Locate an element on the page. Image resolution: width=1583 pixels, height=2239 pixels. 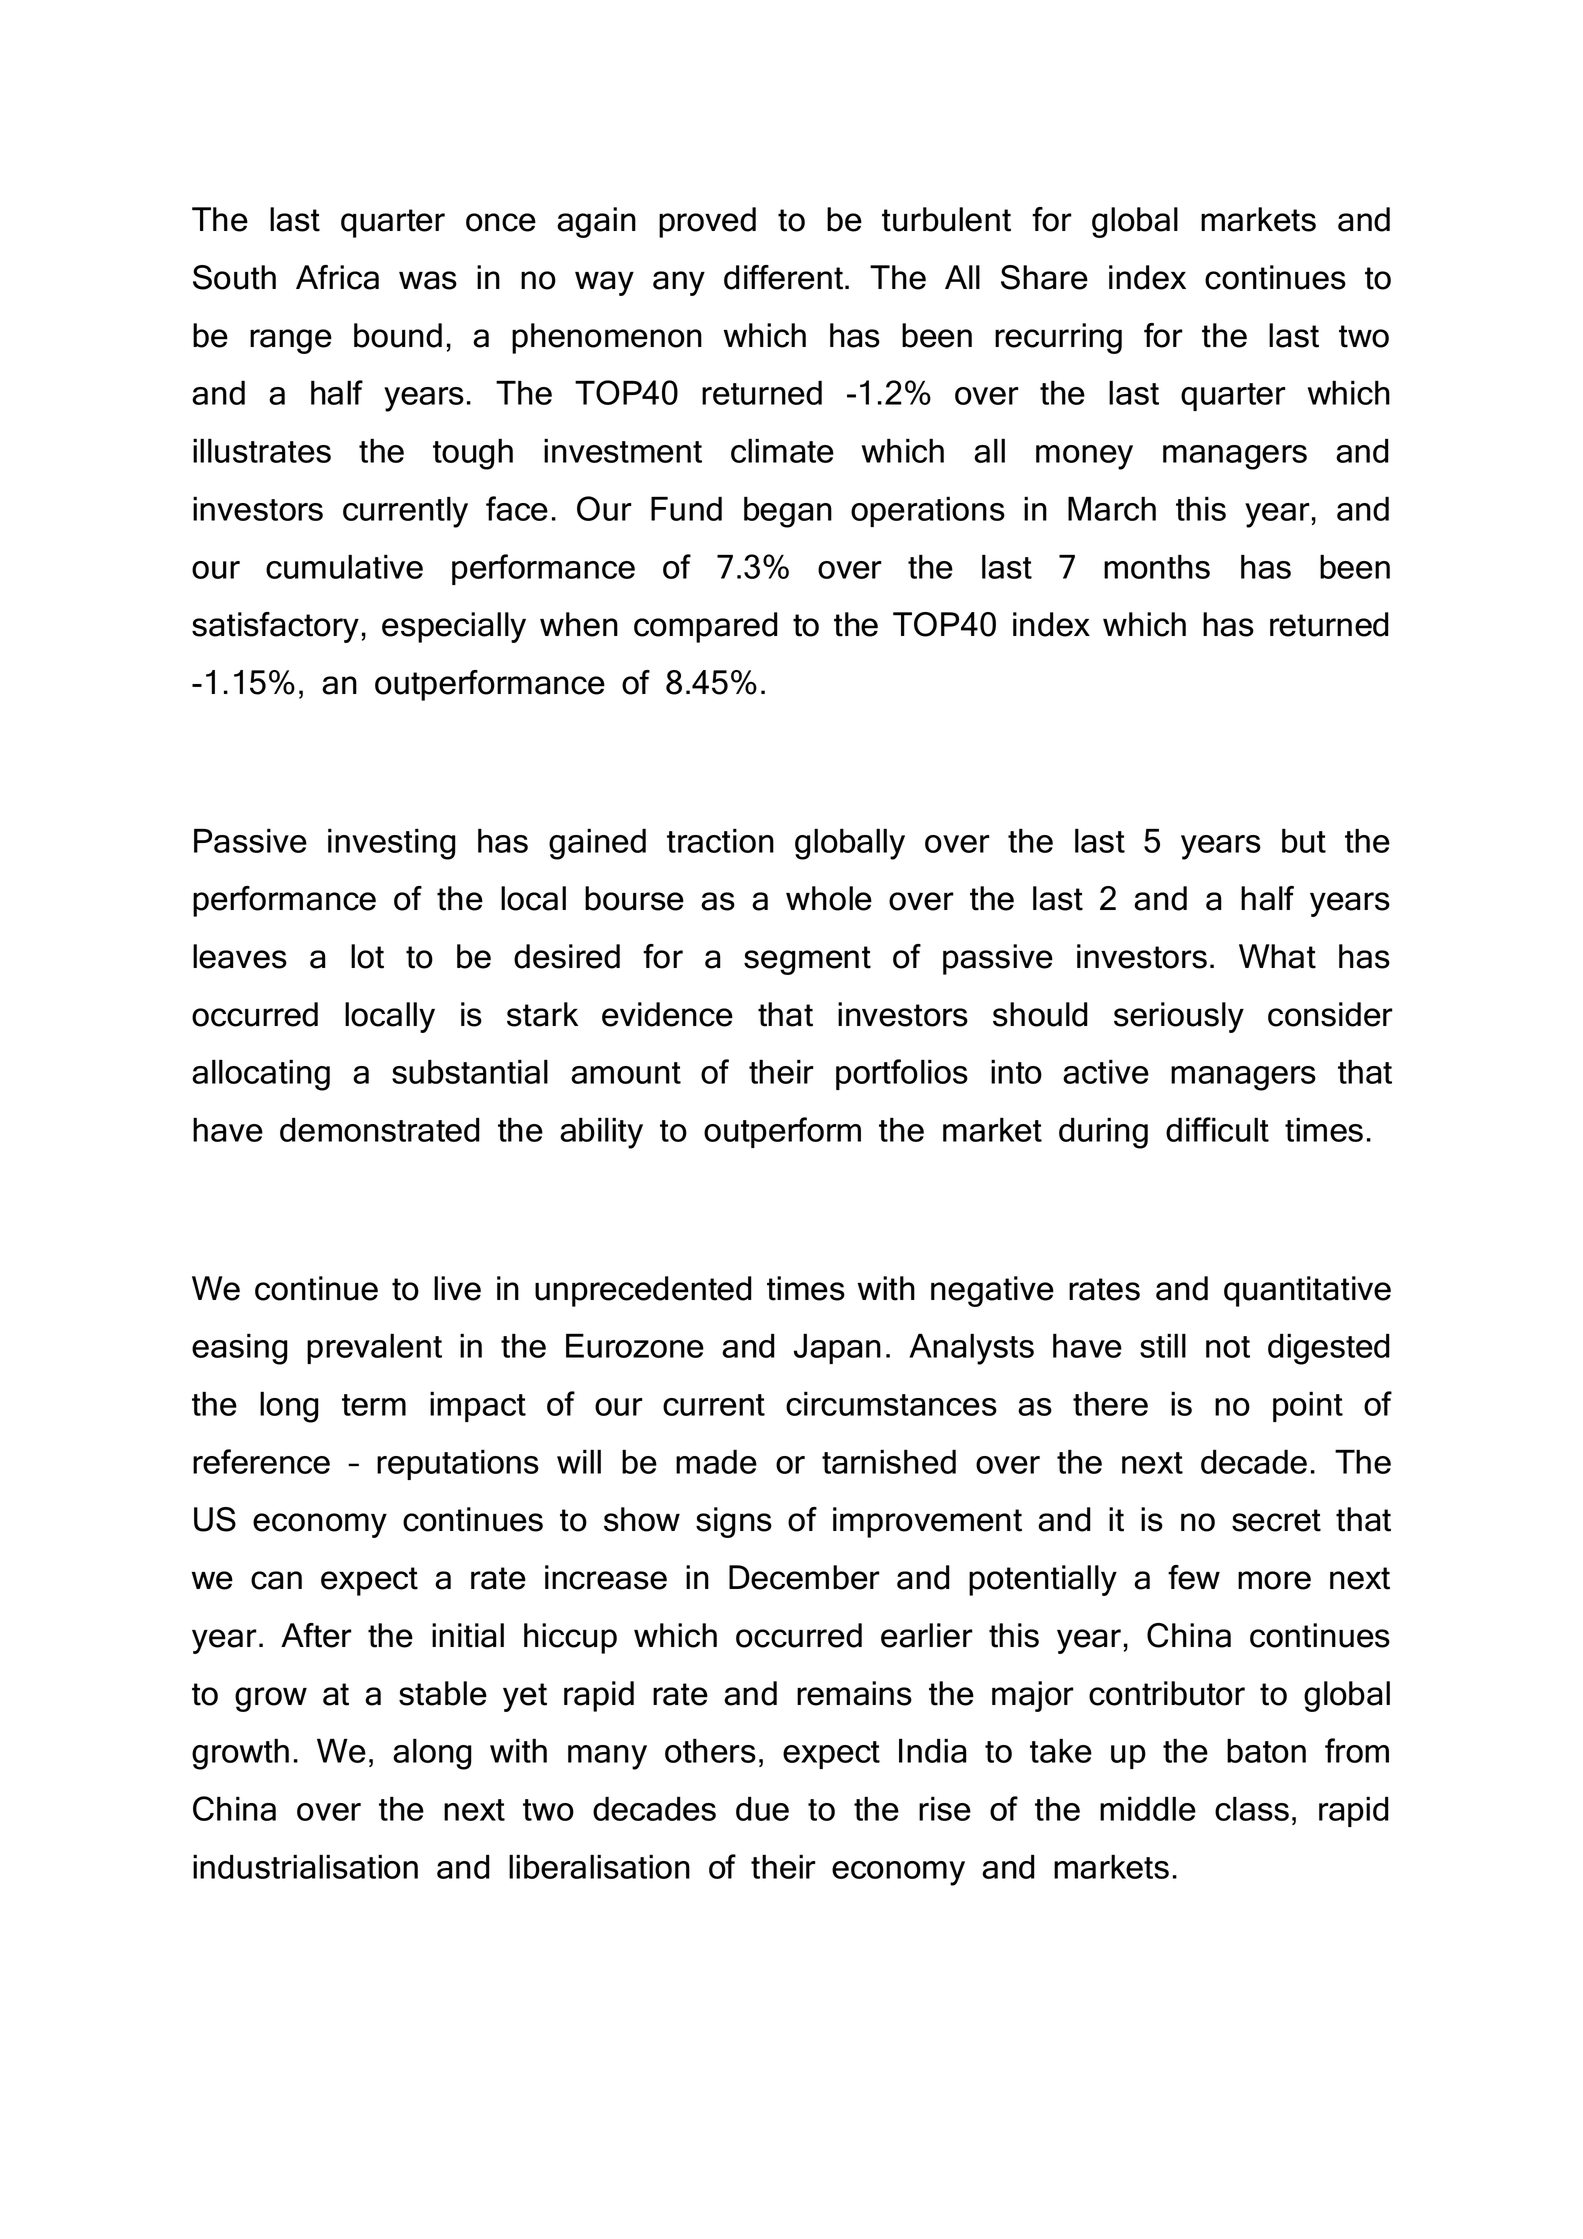
segment is located at coordinates (807, 960).
